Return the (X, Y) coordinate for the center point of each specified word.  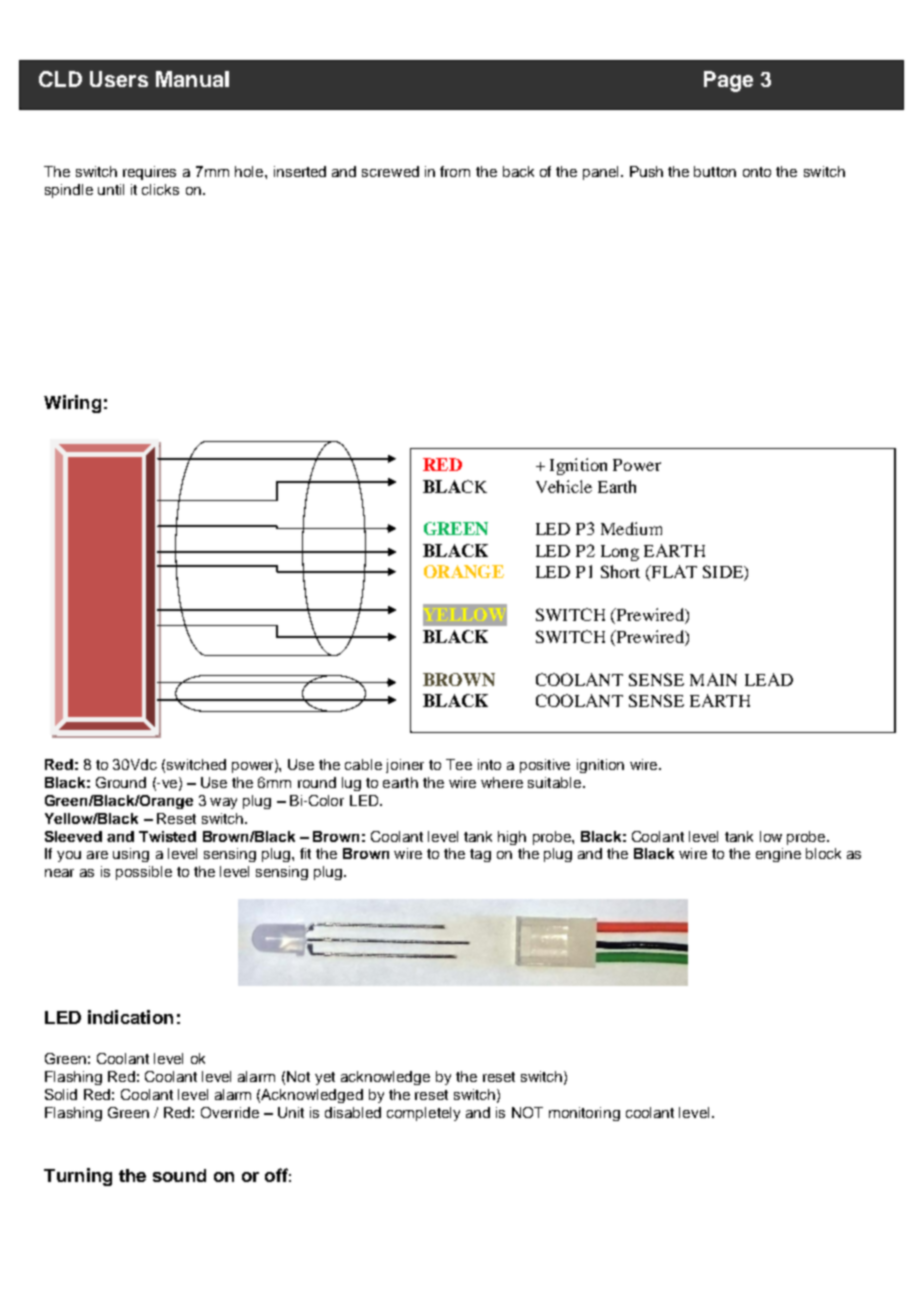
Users (119, 79)
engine (778, 855)
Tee (459, 764)
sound (179, 1175)
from (455, 171)
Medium (631, 528)
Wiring (72, 404)
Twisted (167, 836)
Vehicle (564, 486)
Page (728, 81)
